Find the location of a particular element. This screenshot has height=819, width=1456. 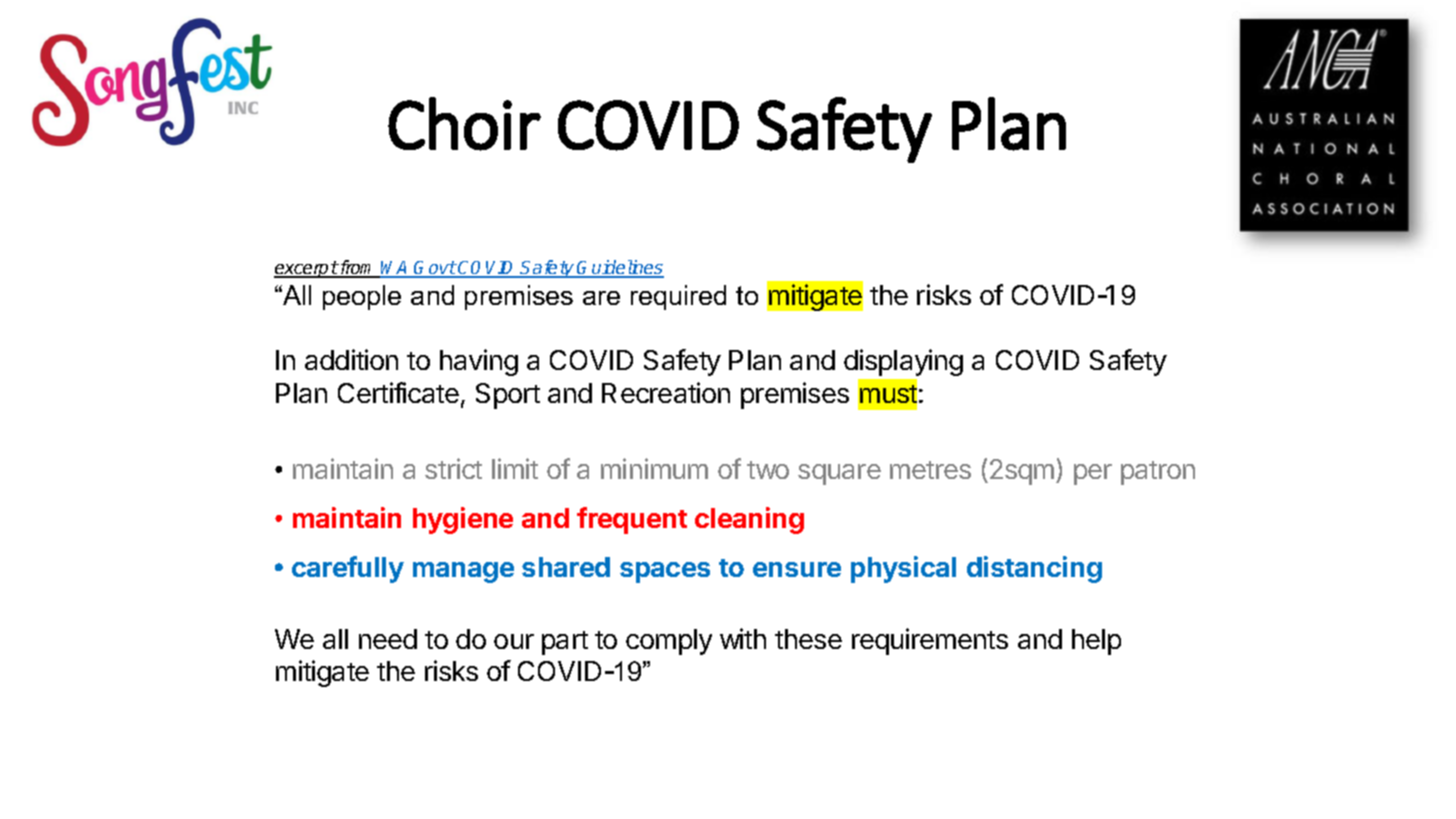

required is located at coordinates (678, 297).
